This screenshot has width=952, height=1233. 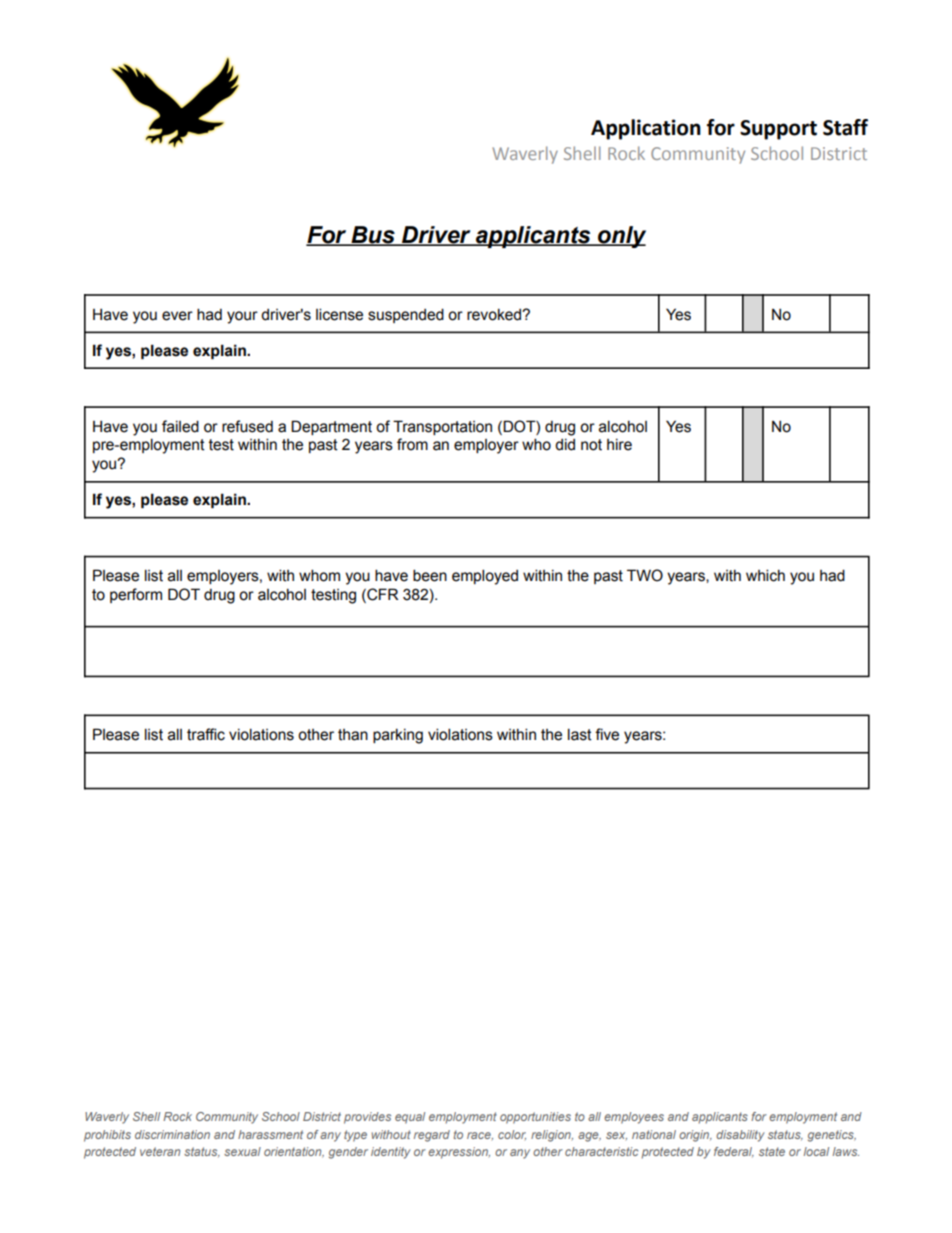 I want to click on Bus, so click(x=373, y=236).
